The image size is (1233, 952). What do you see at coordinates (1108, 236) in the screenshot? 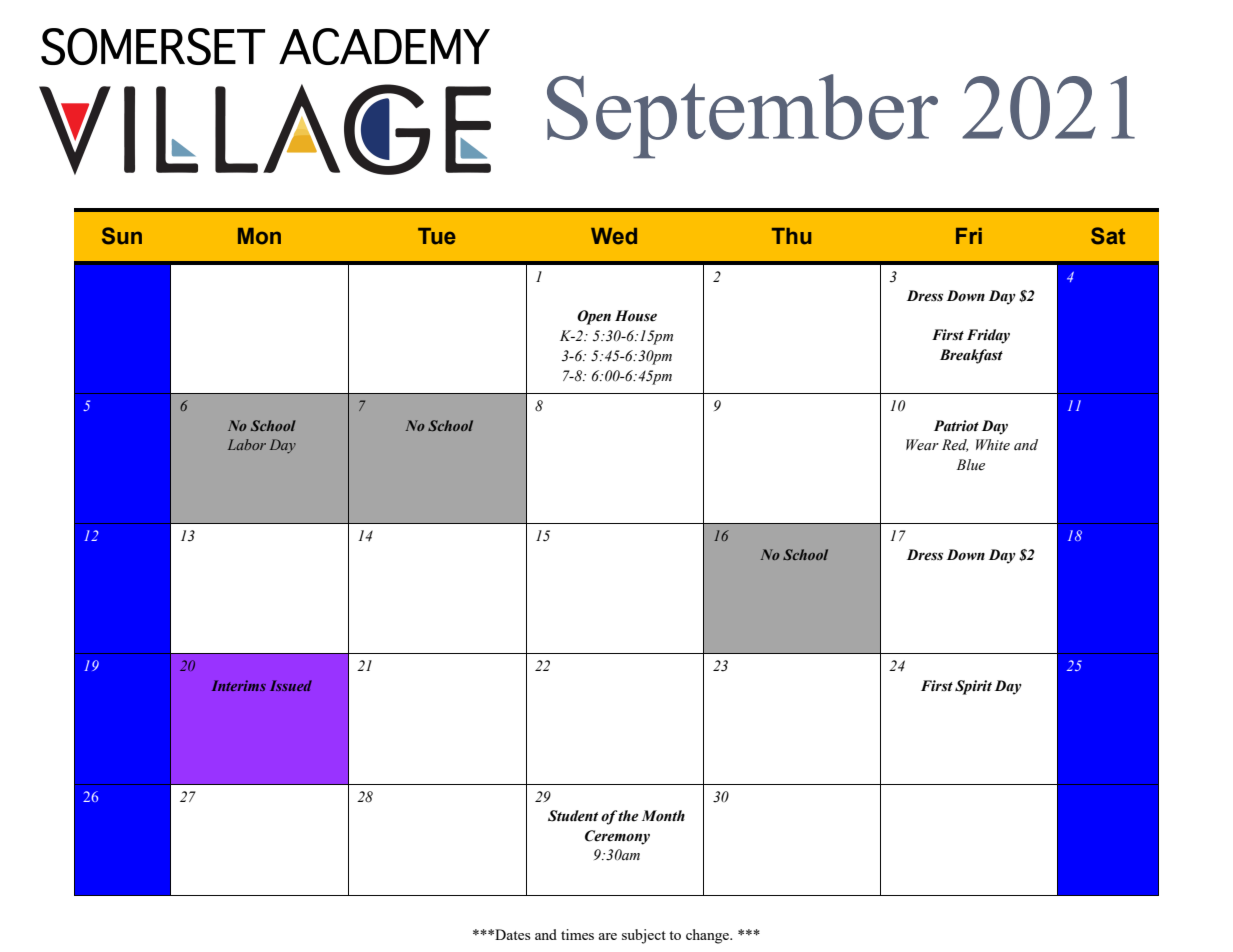
I see `Sat` at bounding box center [1108, 236].
